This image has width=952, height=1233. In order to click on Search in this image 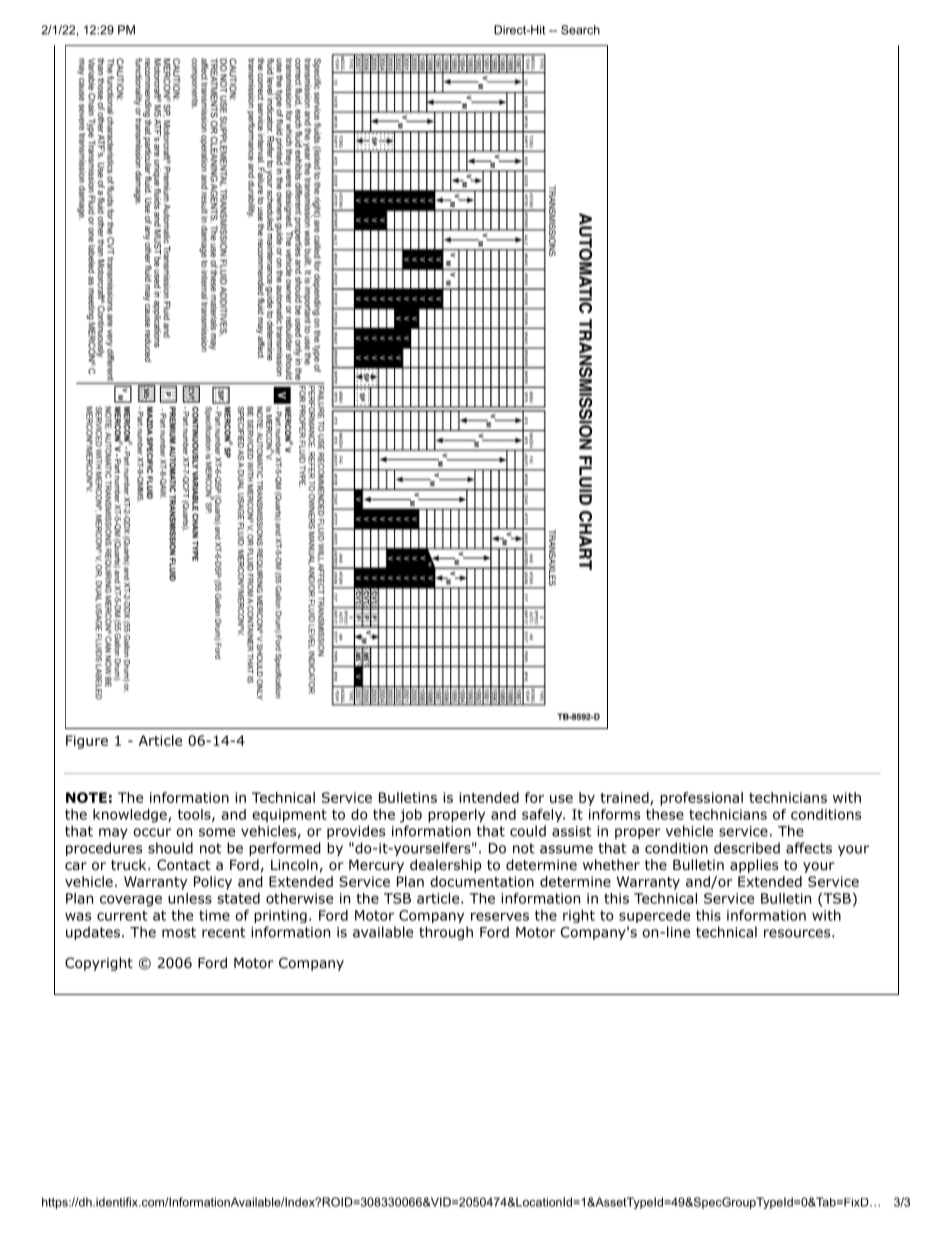, I will do `click(580, 30)`.
